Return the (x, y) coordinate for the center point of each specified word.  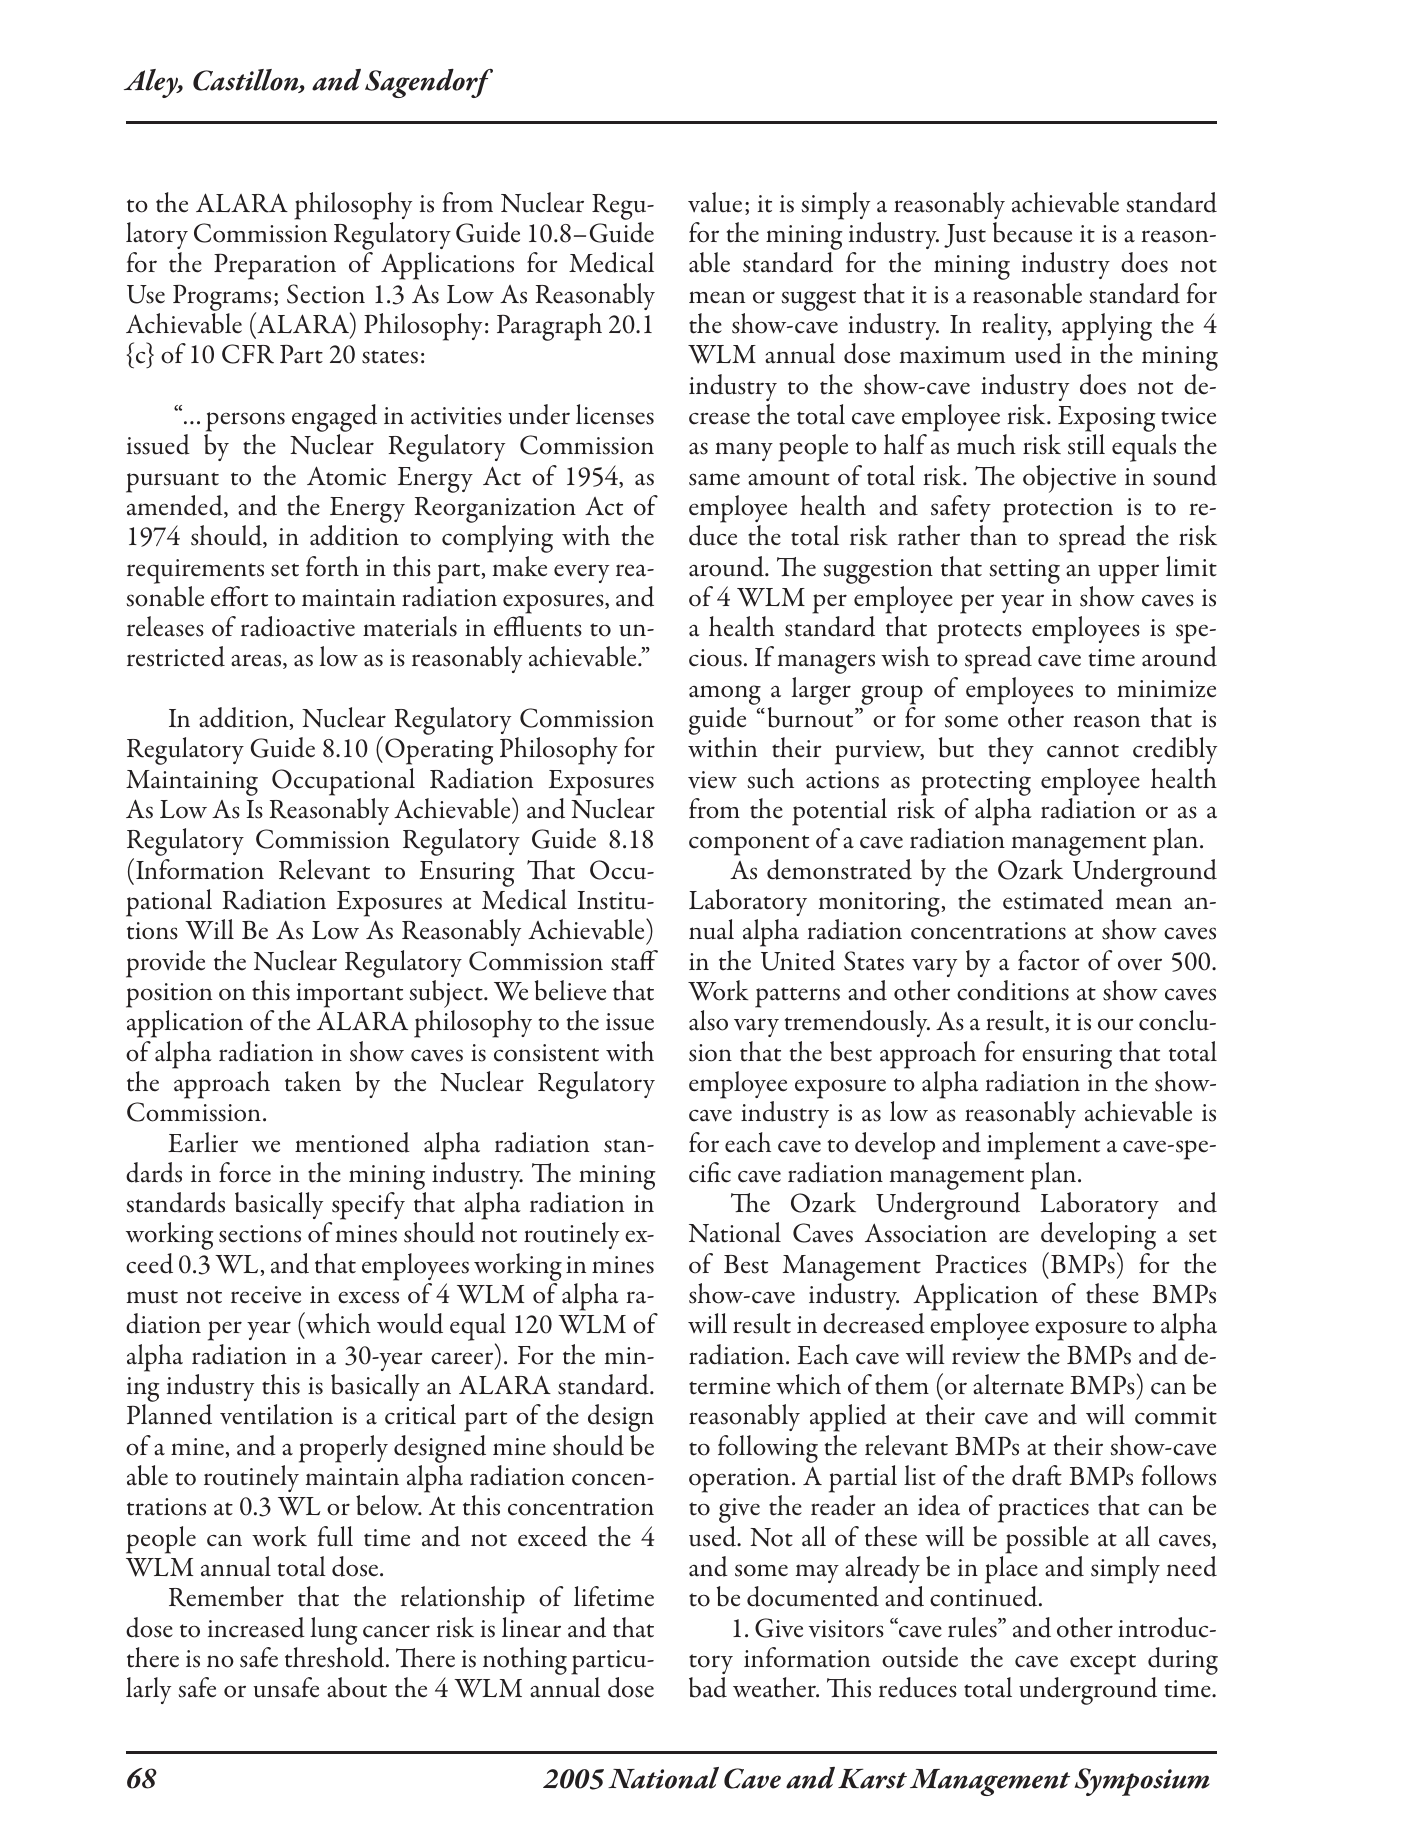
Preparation (275, 266)
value (715, 202)
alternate (1018, 1384)
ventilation (276, 1414)
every (581, 573)
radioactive (298, 626)
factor (1049, 960)
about (357, 1687)
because (1032, 232)
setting (1024, 571)
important (349, 995)
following (768, 1449)
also (708, 1020)
